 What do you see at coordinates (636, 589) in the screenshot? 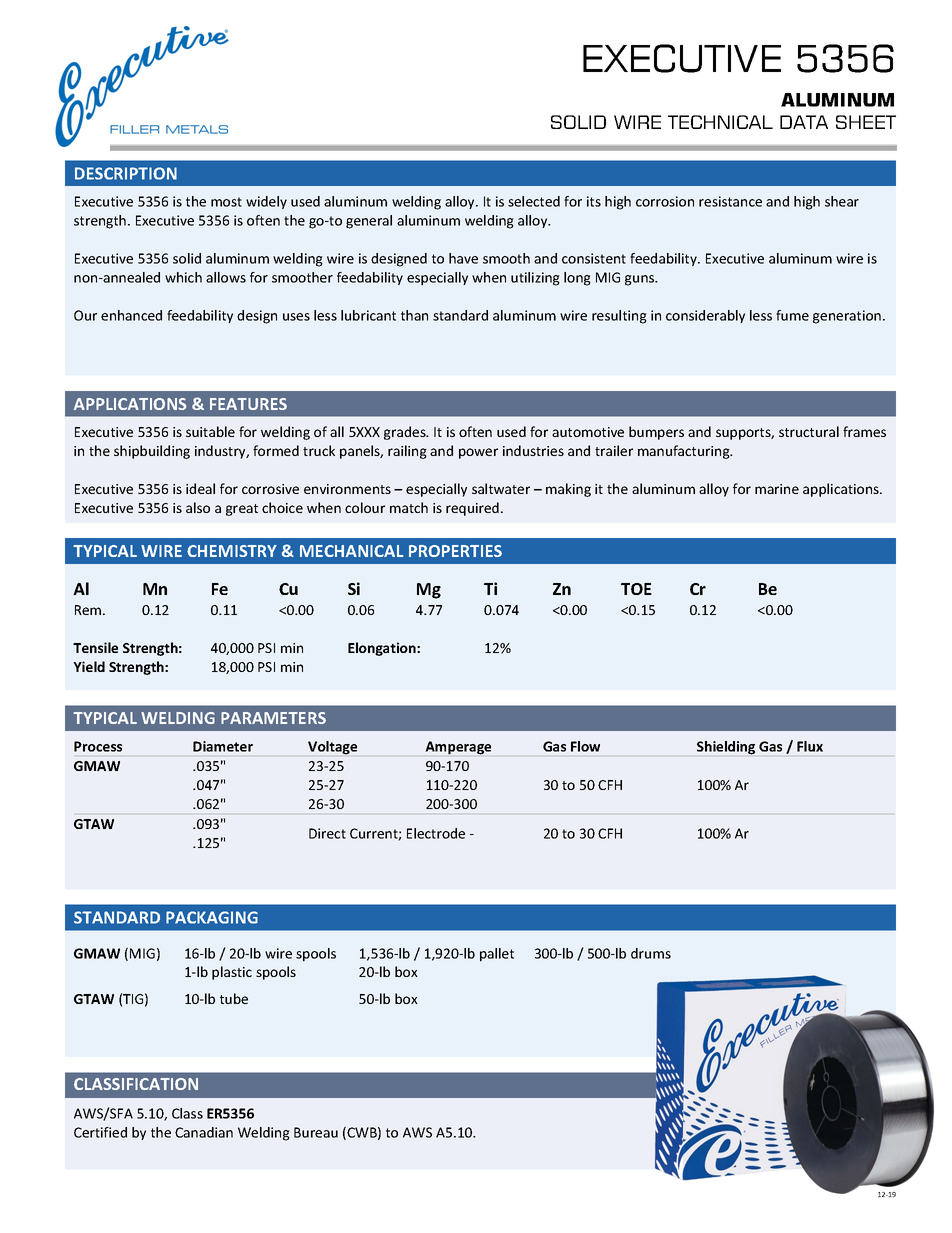
I see `TOE` at bounding box center [636, 589].
